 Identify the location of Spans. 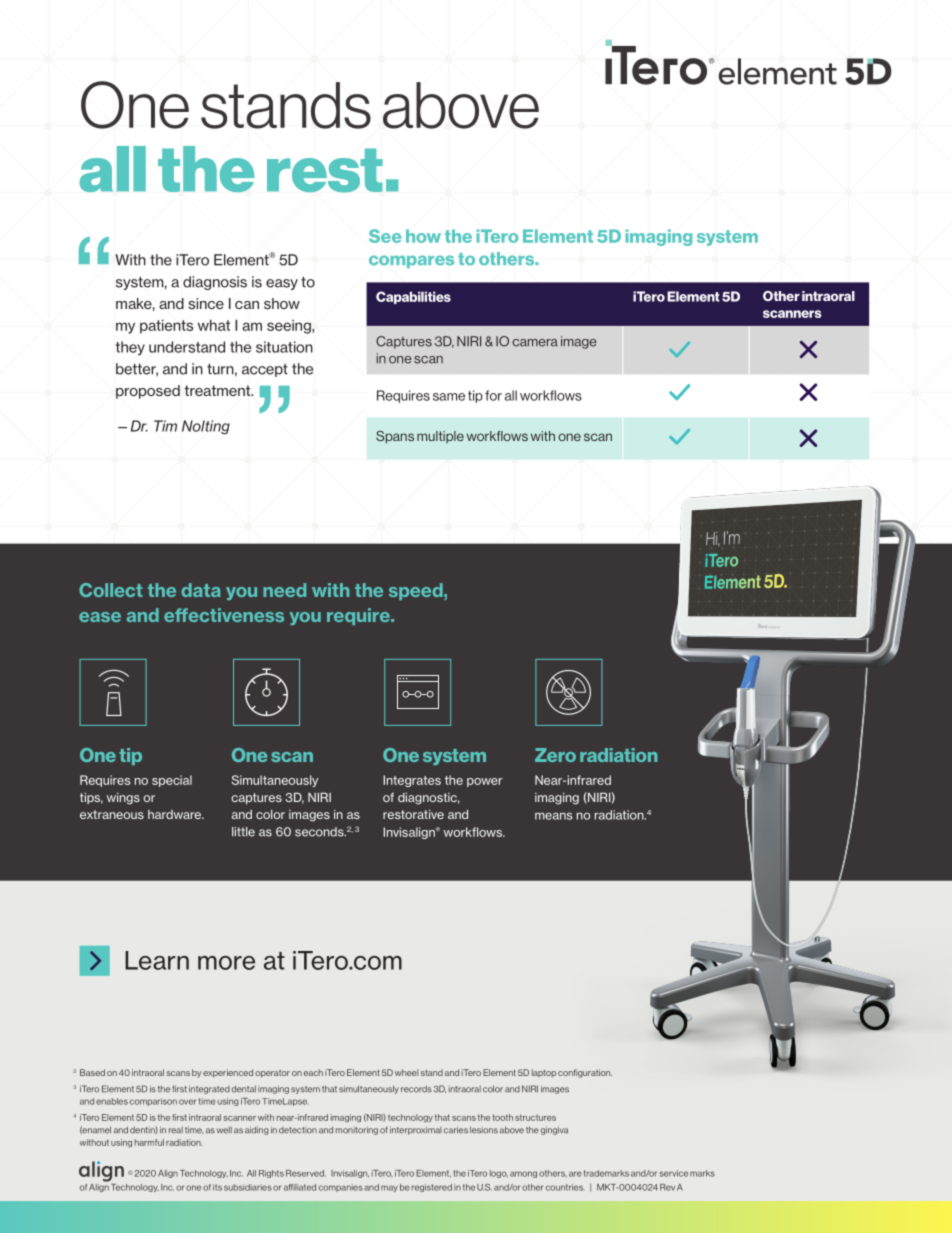
(395, 437).
